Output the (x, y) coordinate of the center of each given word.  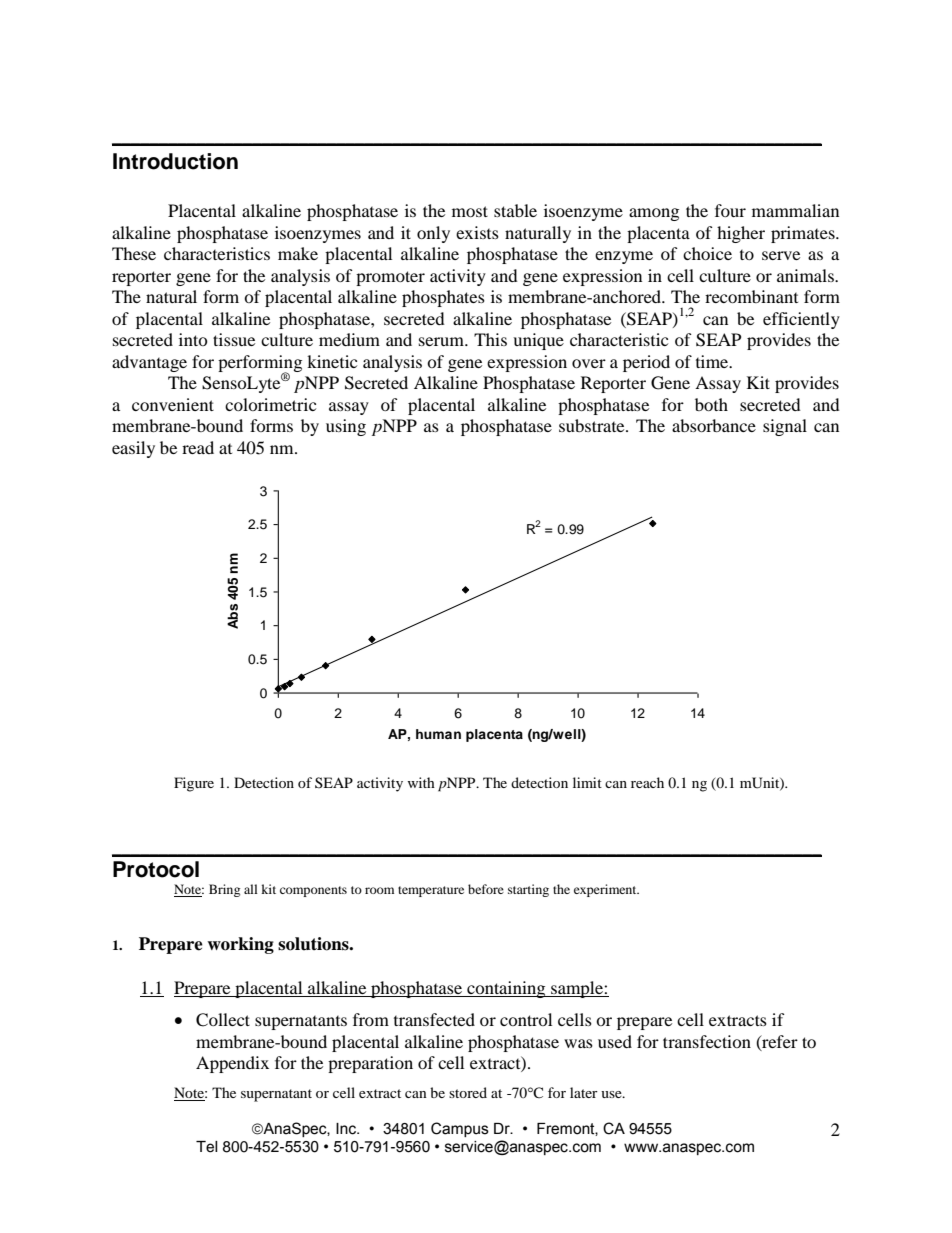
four (730, 210)
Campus (460, 1129)
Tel (207, 1147)
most (470, 211)
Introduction (175, 161)
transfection (707, 1041)
